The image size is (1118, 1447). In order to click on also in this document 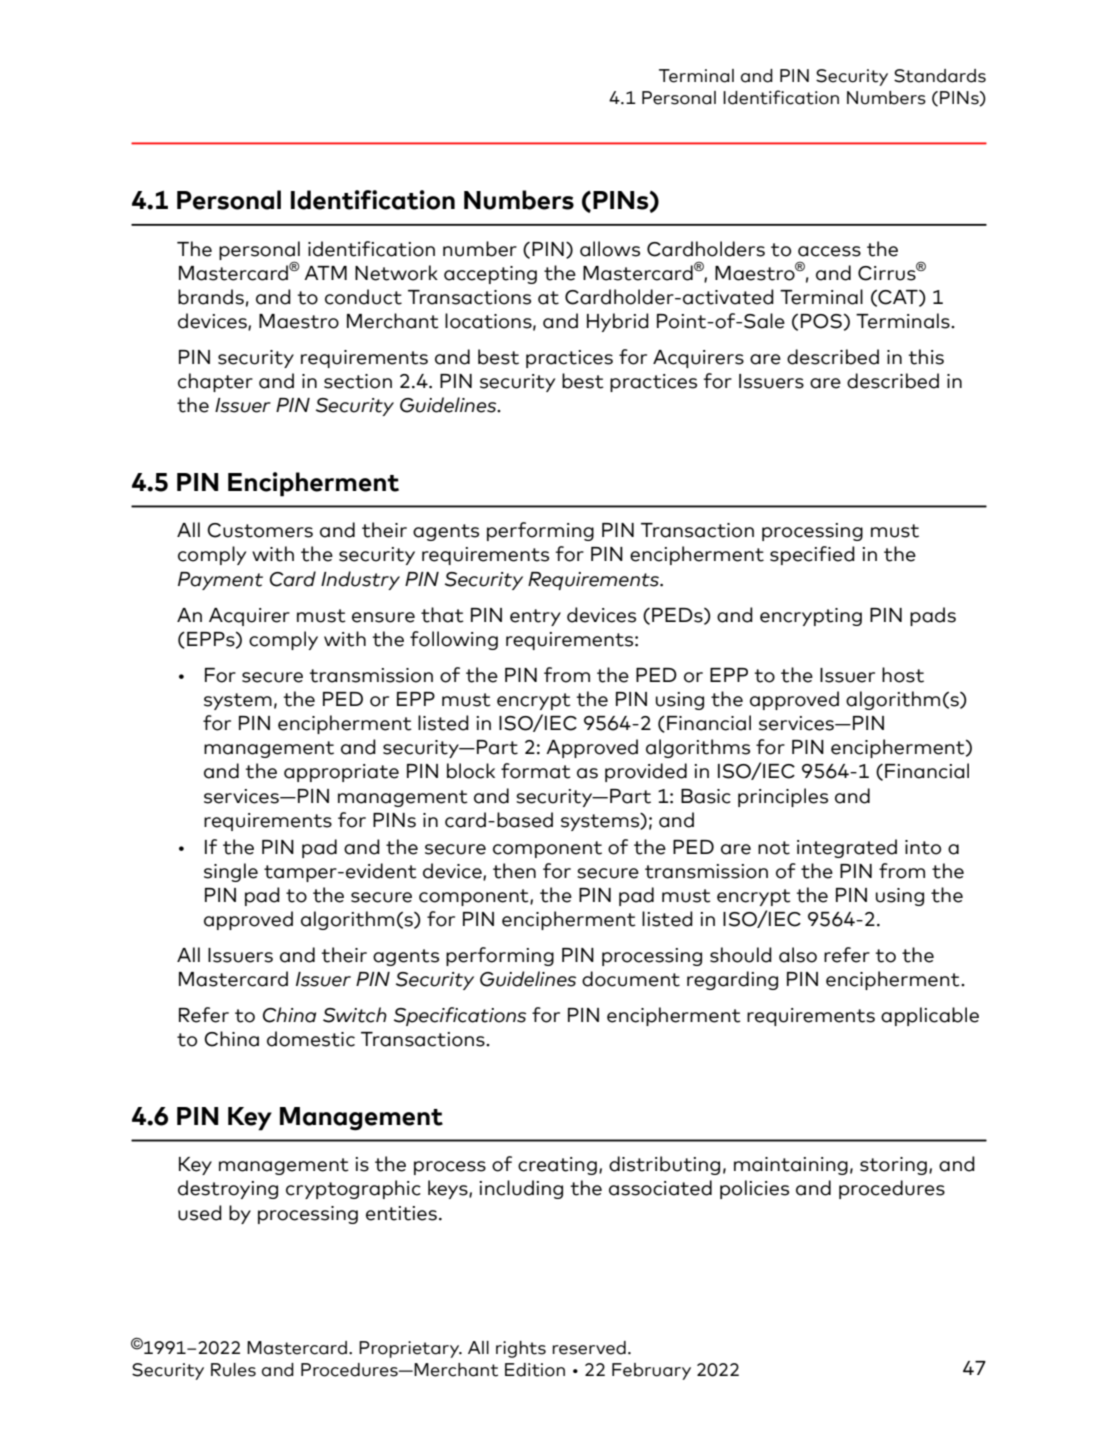, I will do `click(798, 955)`.
